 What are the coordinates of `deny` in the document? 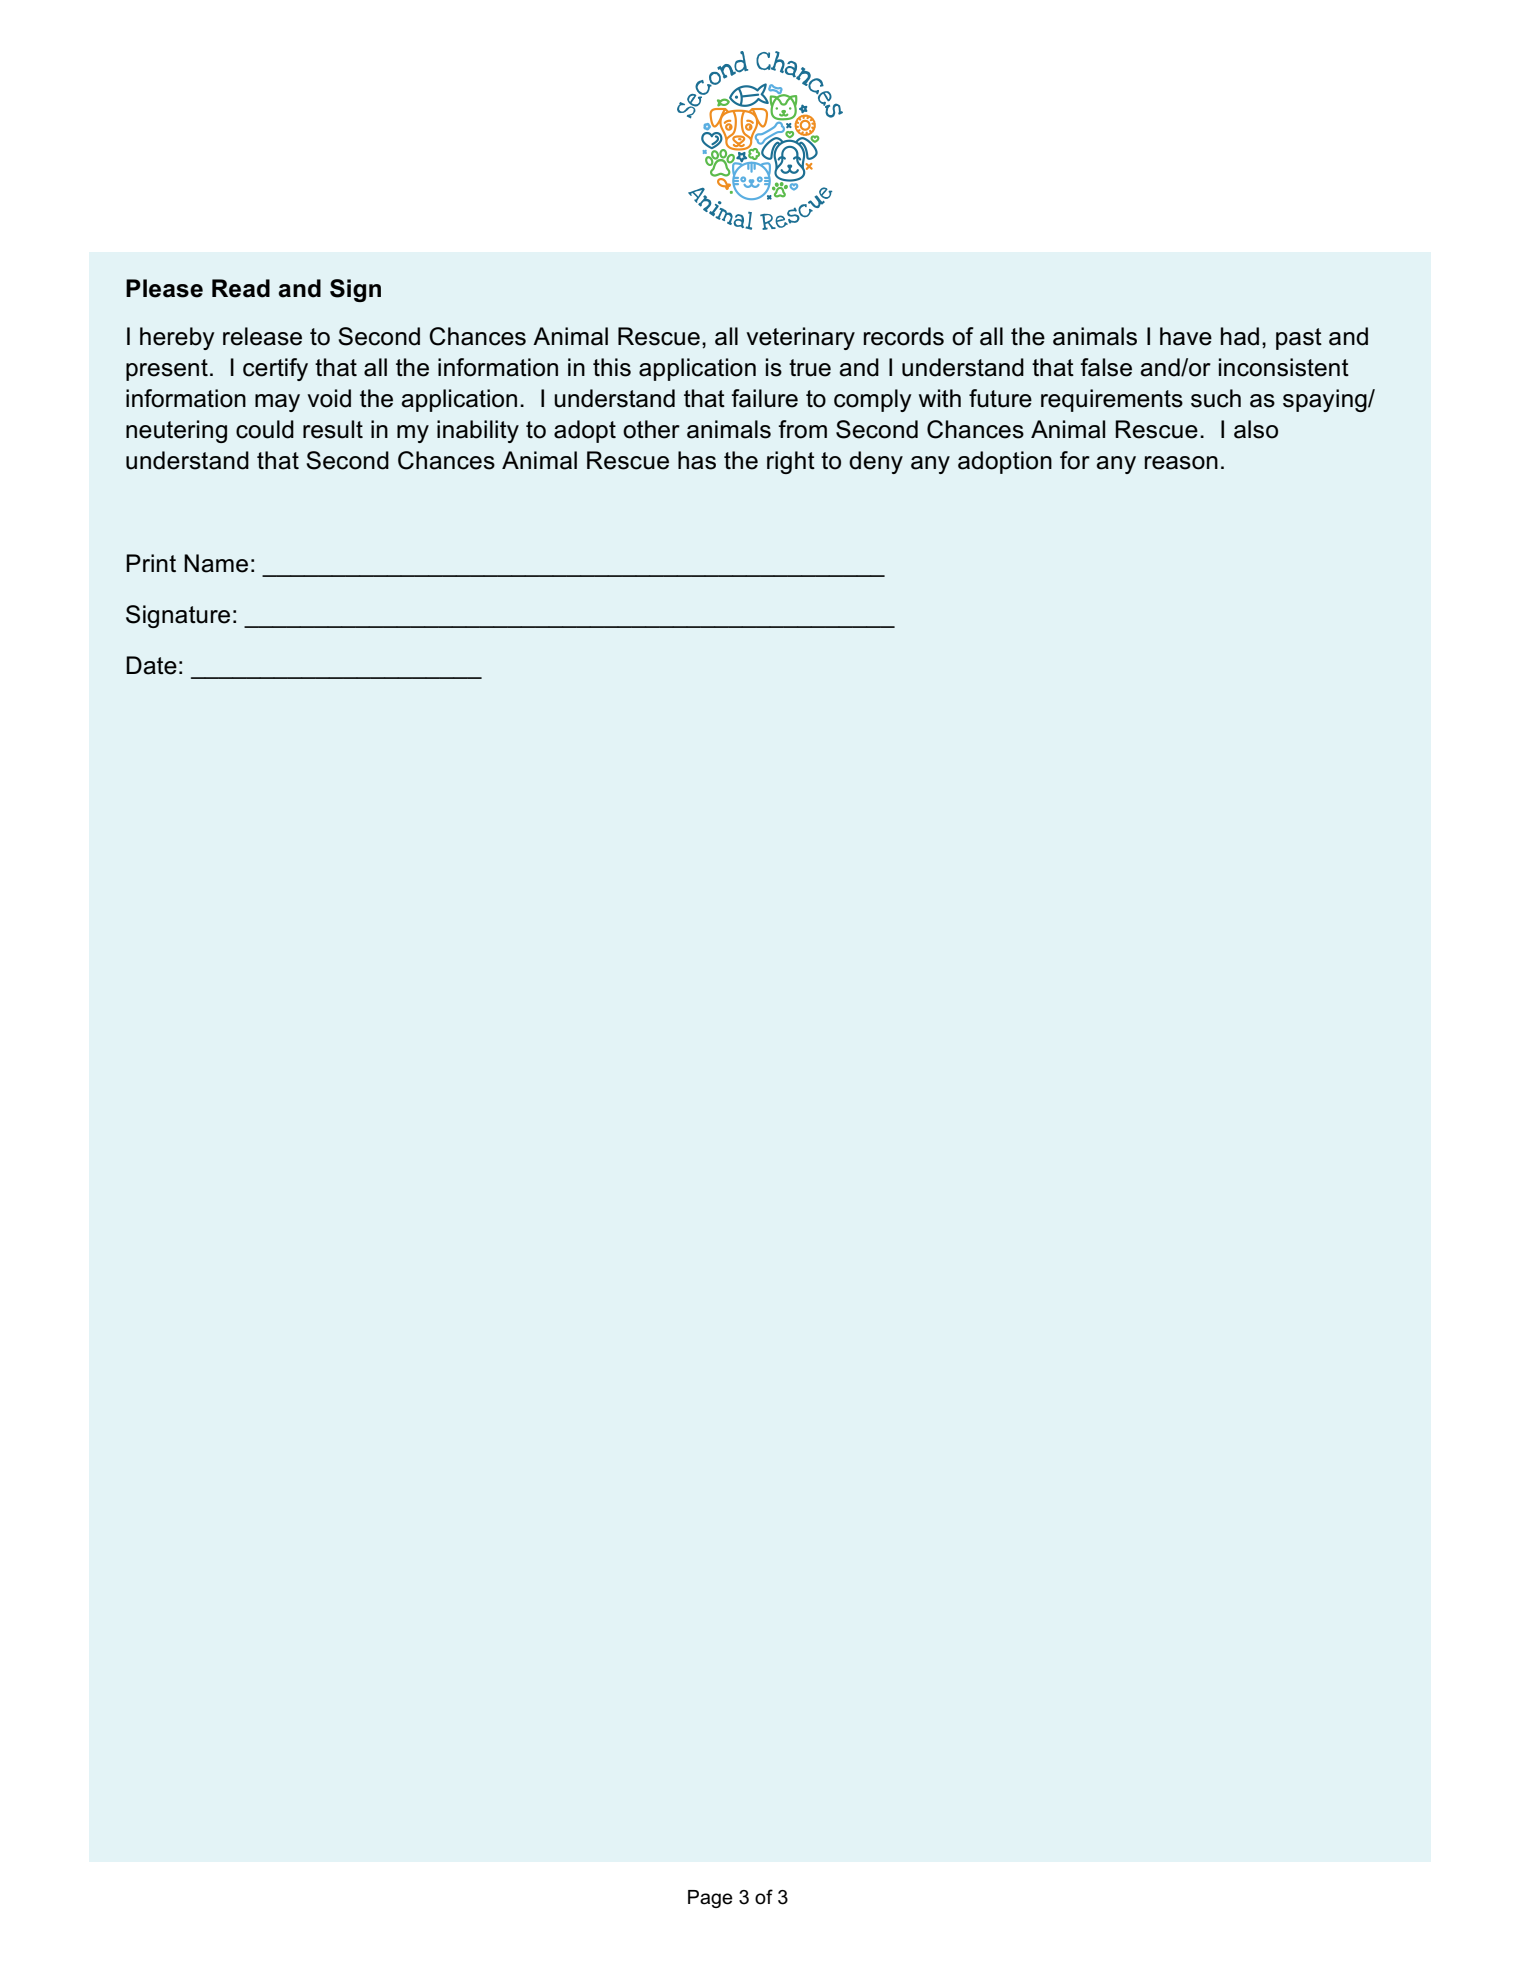 It's located at (876, 462).
